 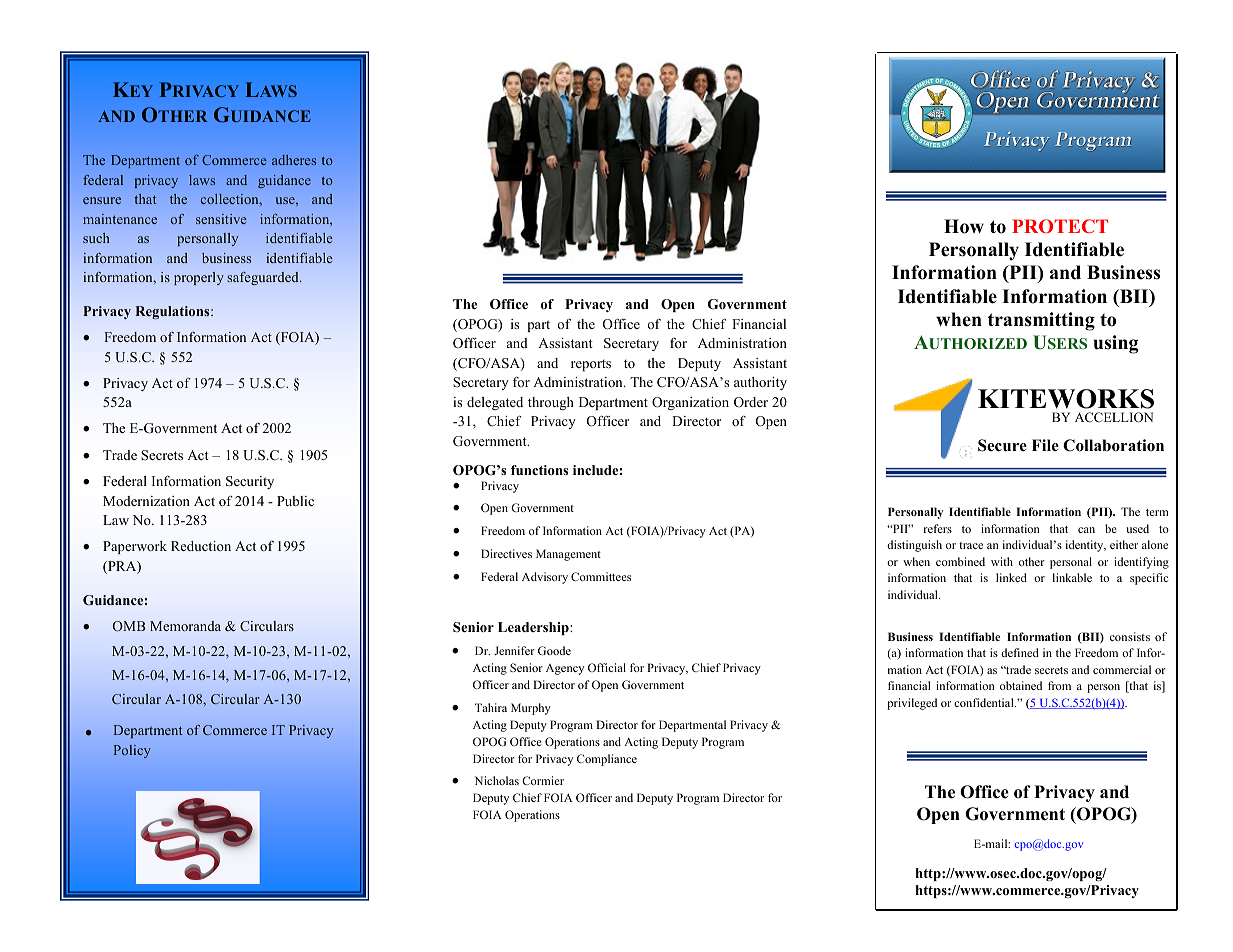 What do you see at coordinates (294, 160) in the screenshot?
I see `adheres` at bounding box center [294, 160].
